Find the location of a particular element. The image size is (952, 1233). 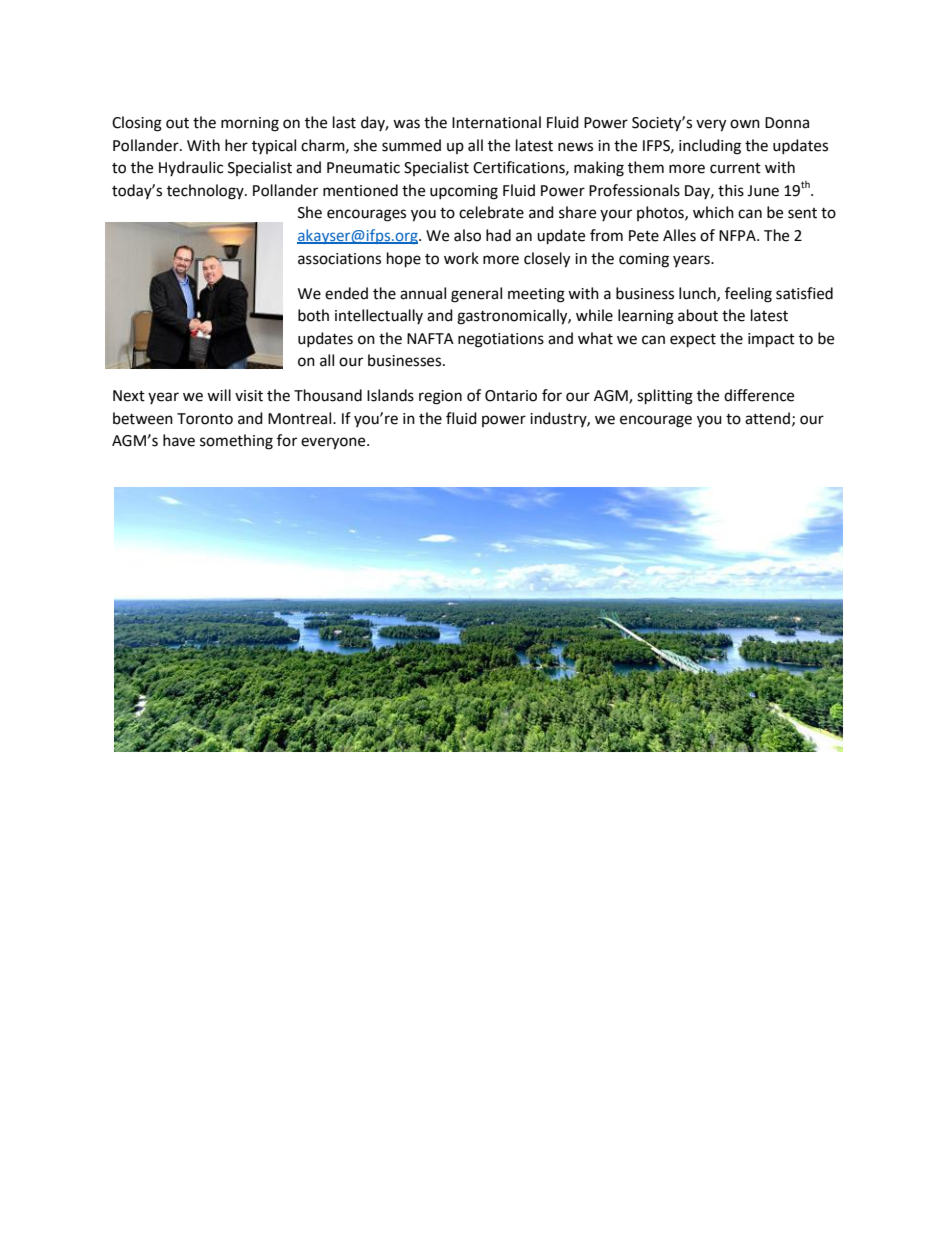

International is located at coordinates (496, 122).
